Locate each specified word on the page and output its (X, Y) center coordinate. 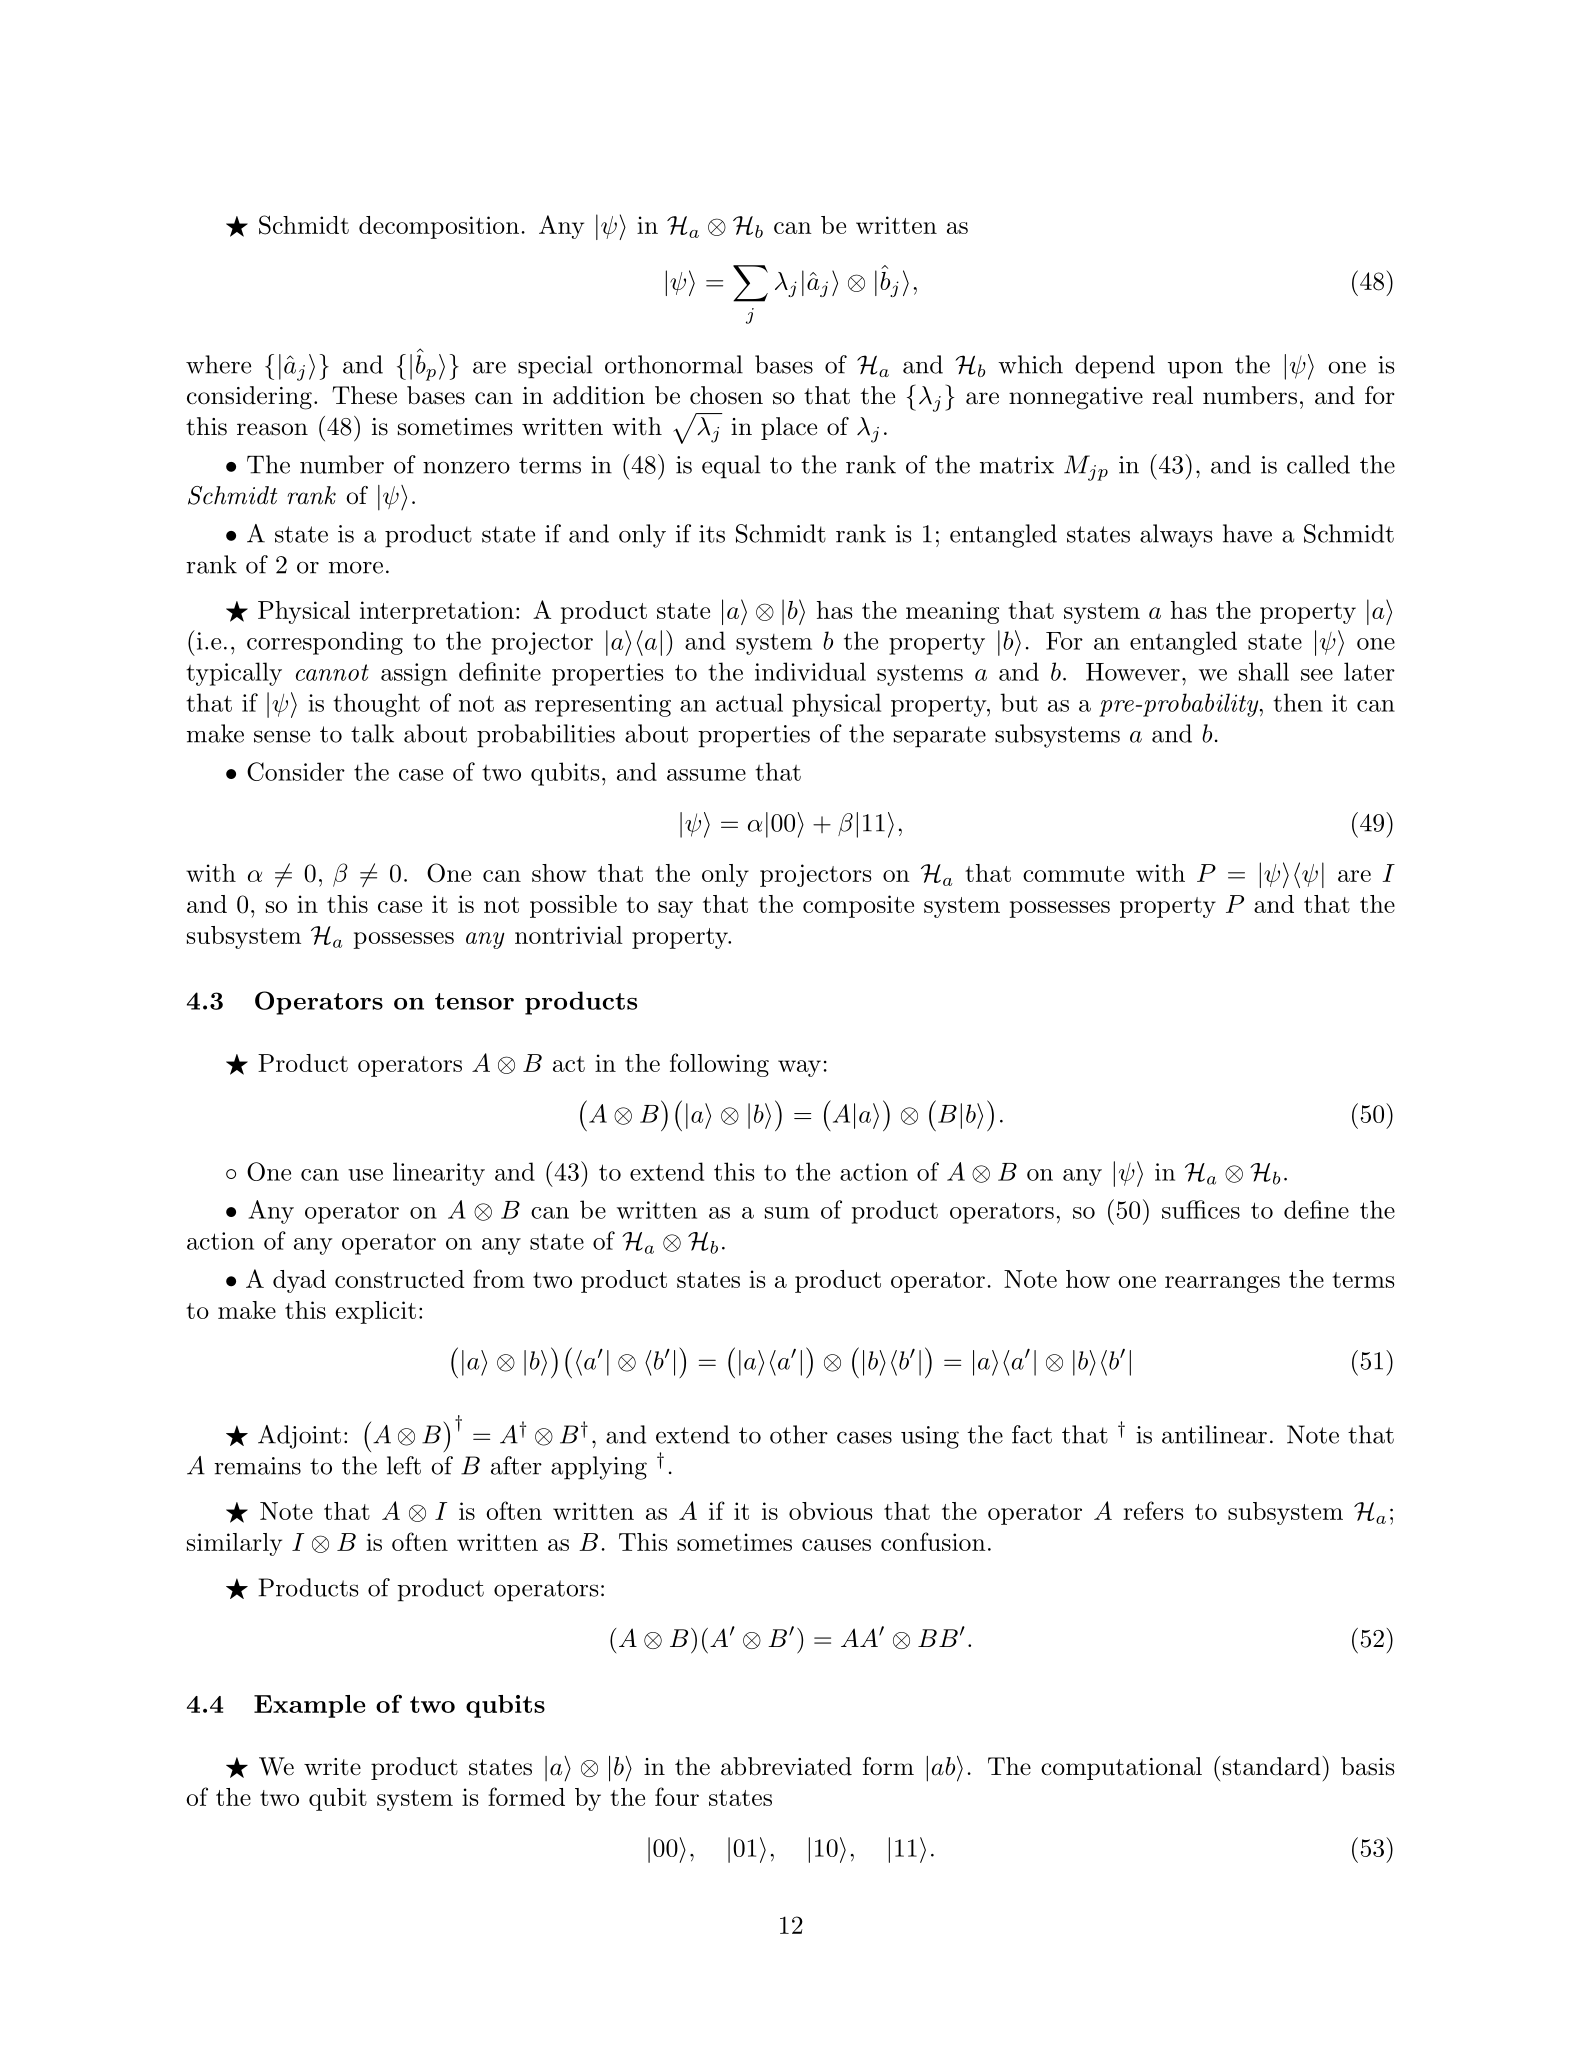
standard (1272, 1766)
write (332, 1767)
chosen (726, 395)
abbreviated (786, 1766)
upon (1195, 370)
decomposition (439, 227)
